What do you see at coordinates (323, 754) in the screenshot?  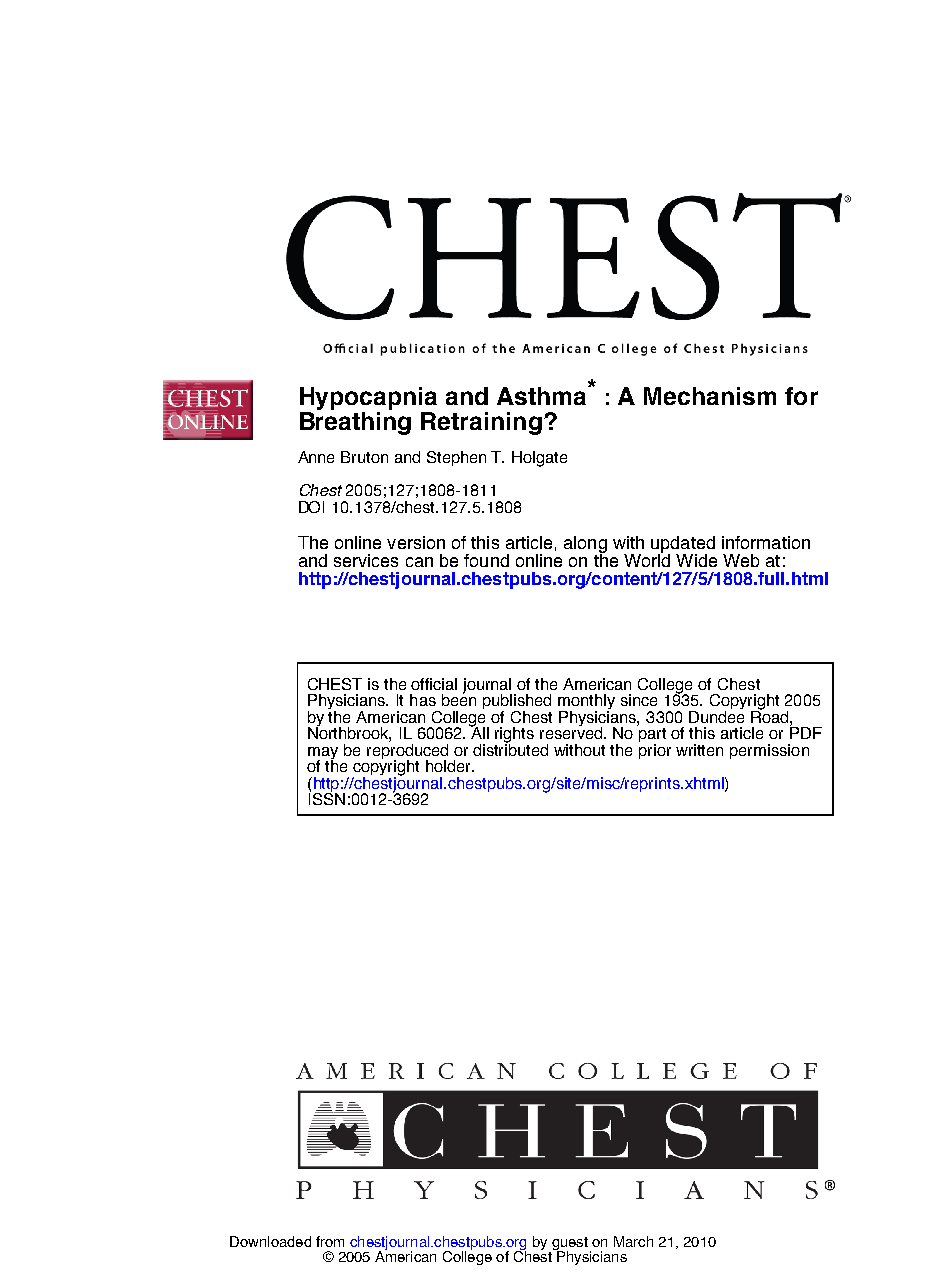 I see `may` at bounding box center [323, 754].
